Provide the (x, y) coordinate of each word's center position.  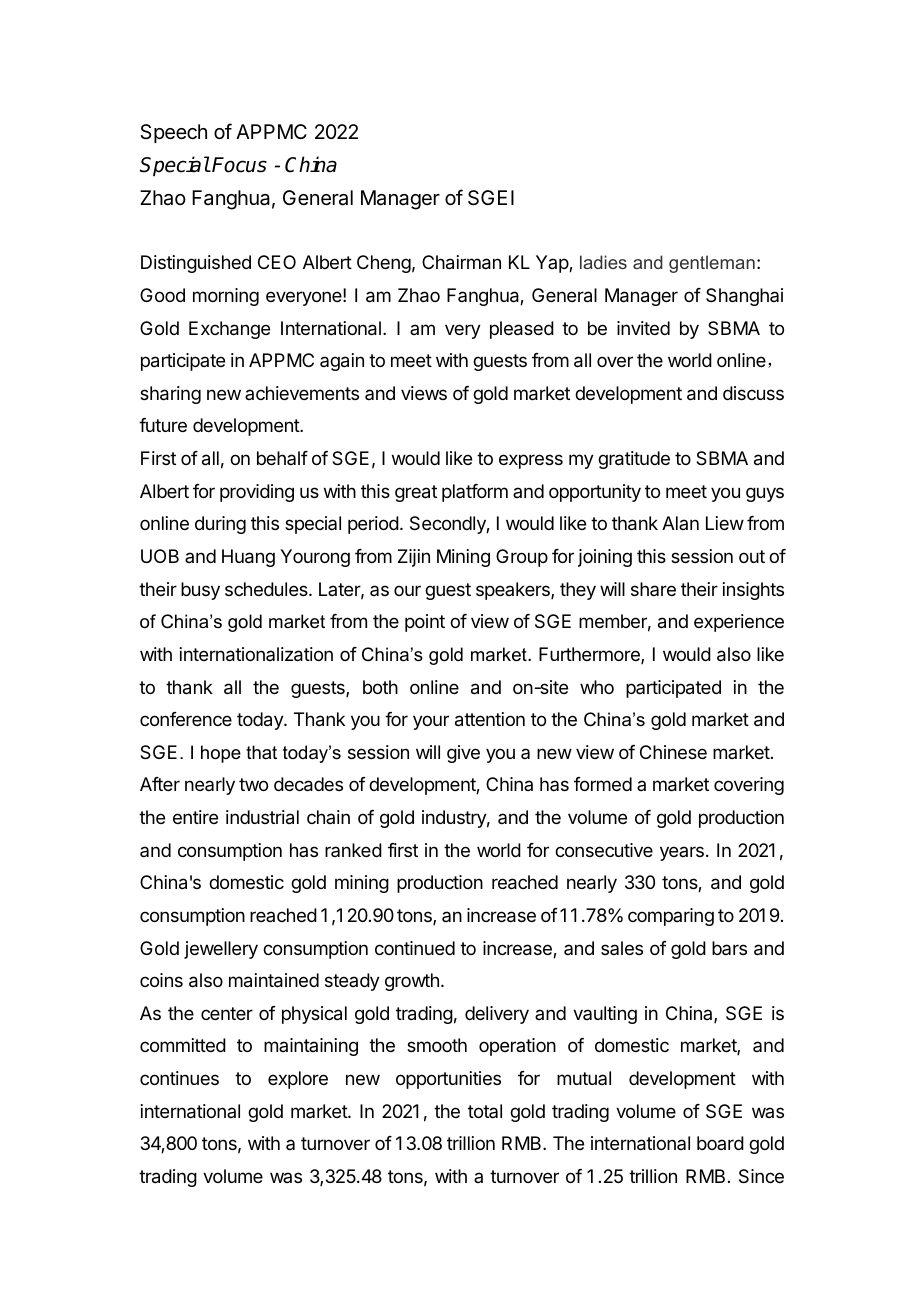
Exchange (229, 330)
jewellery (221, 950)
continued (415, 948)
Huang (248, 558)
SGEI (491, 198)
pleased (522, 330)
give (463, 754)
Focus (239, 165)
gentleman (712, 264)
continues (179, 1078)
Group (522, 558)
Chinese (673, 752)
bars (729, 948)
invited (643, 328)
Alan (680, 523)
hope (221, 754)
